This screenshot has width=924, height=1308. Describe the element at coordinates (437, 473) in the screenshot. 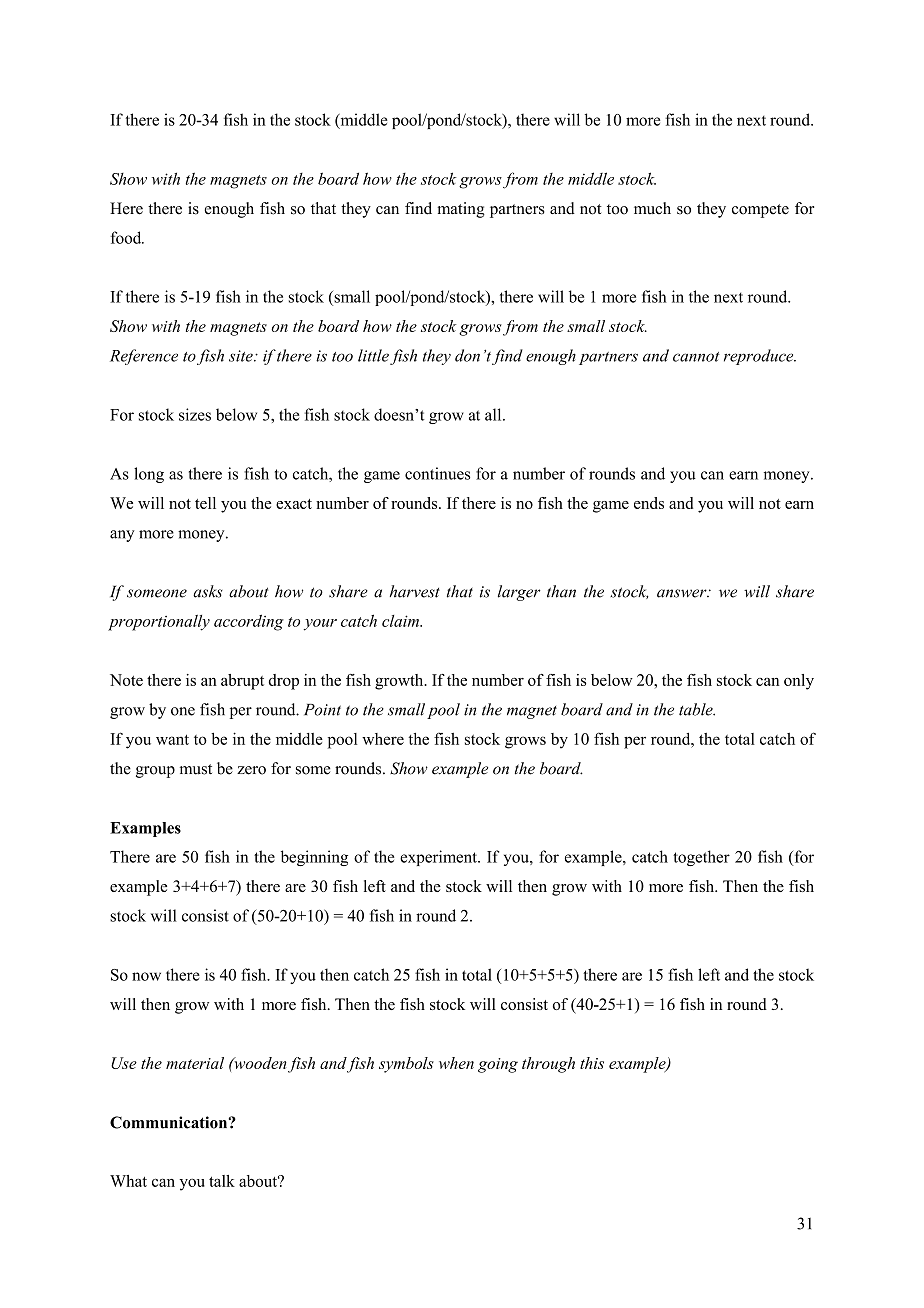

I see `continues` at that location.
